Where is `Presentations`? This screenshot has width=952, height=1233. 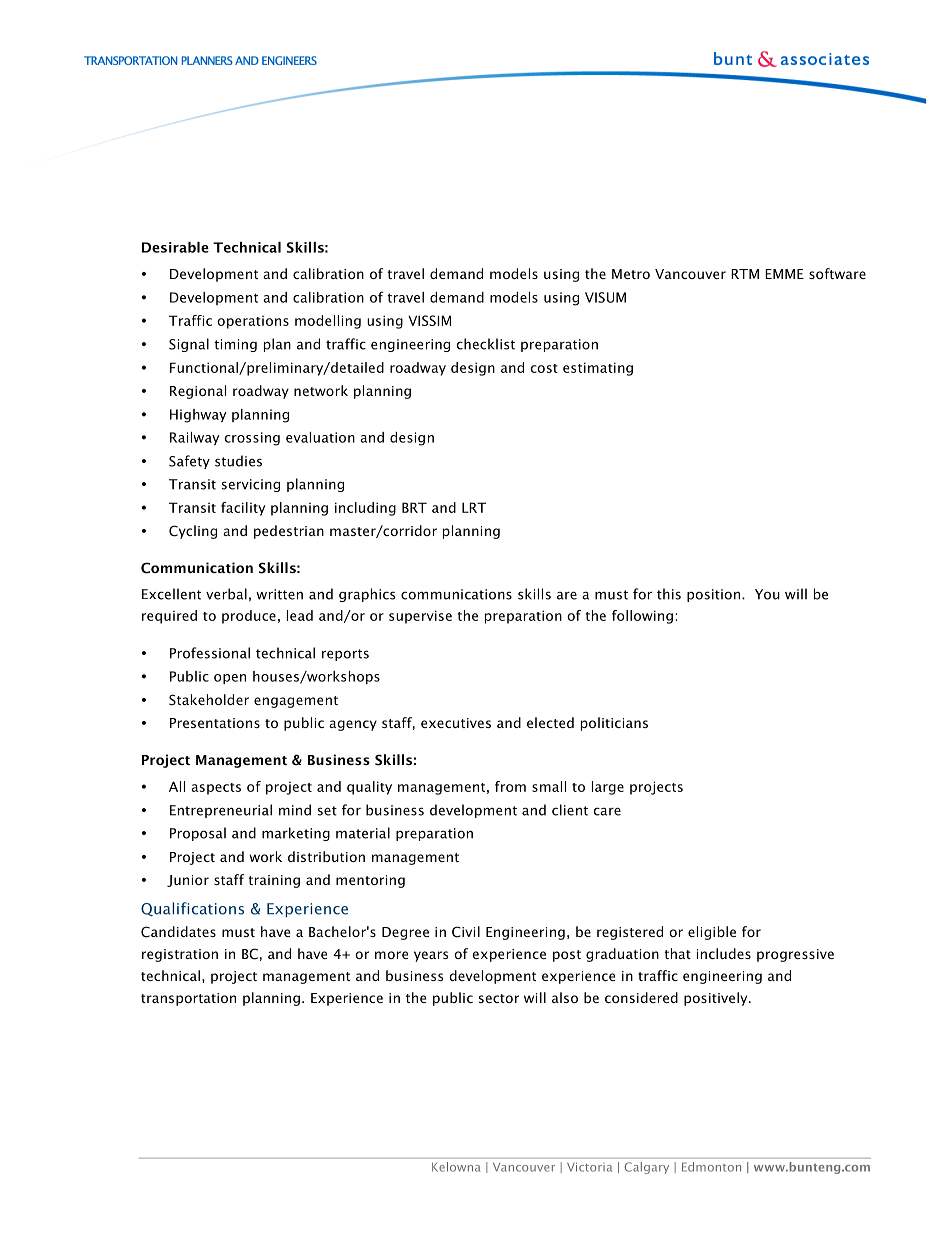
Presentations is located at coordinates (215, 723).
